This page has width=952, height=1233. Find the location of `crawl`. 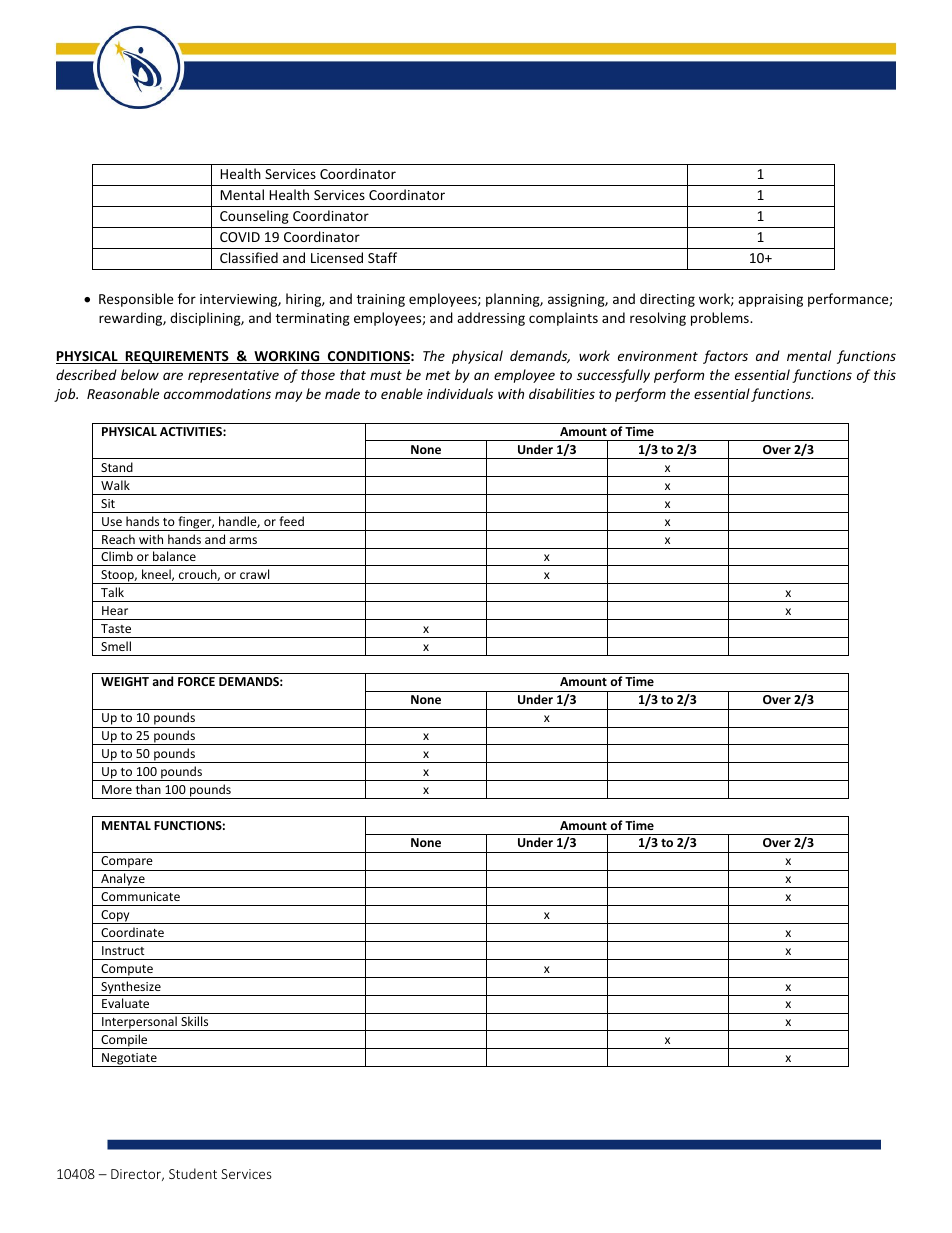

crawl is located at coordinates (254, 574).
